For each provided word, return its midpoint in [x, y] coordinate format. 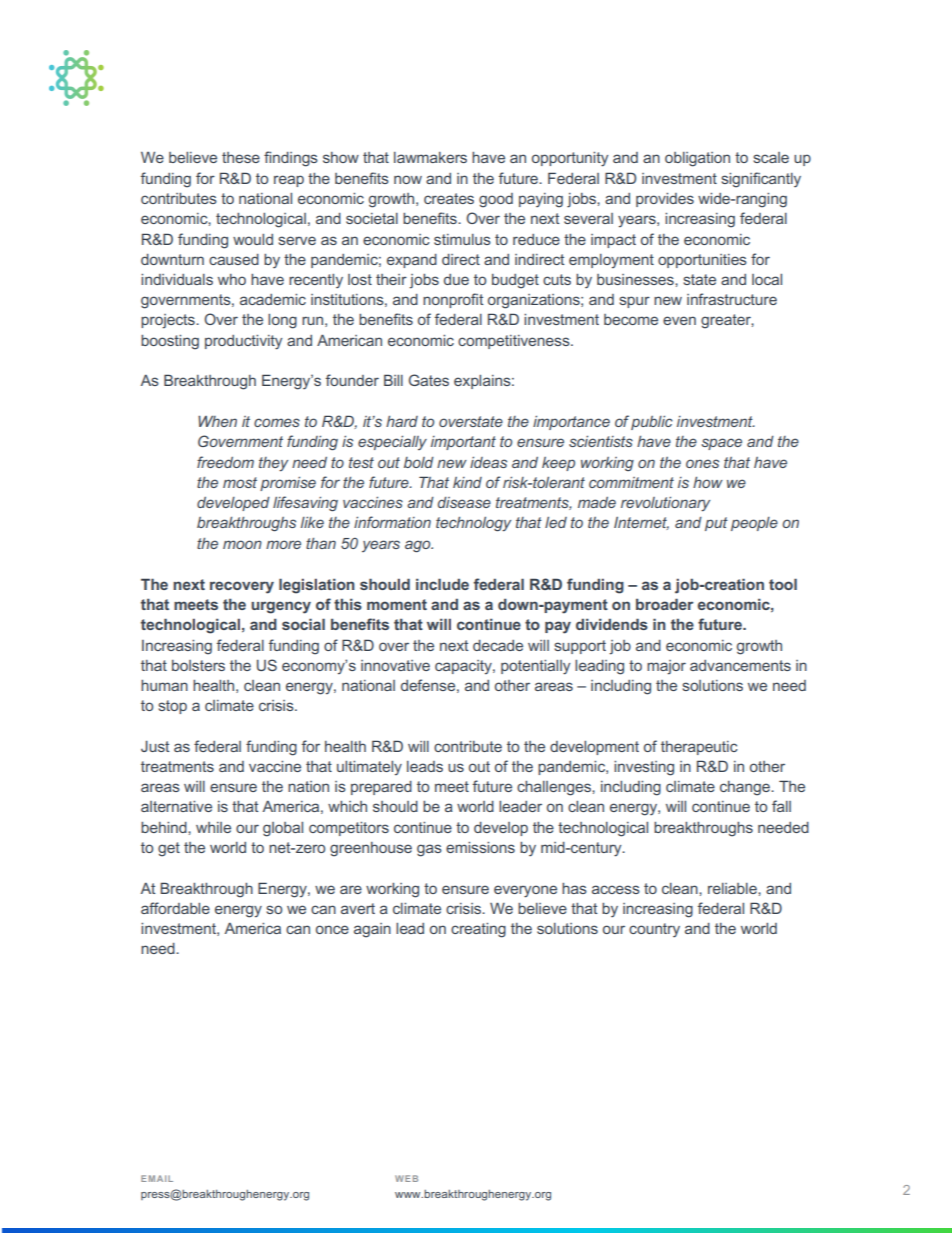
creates [449, 198]
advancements [740, 665]
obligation [697, 159]
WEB [406, 1178]
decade [498, 645]
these [241, 157]
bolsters [198, 665]
